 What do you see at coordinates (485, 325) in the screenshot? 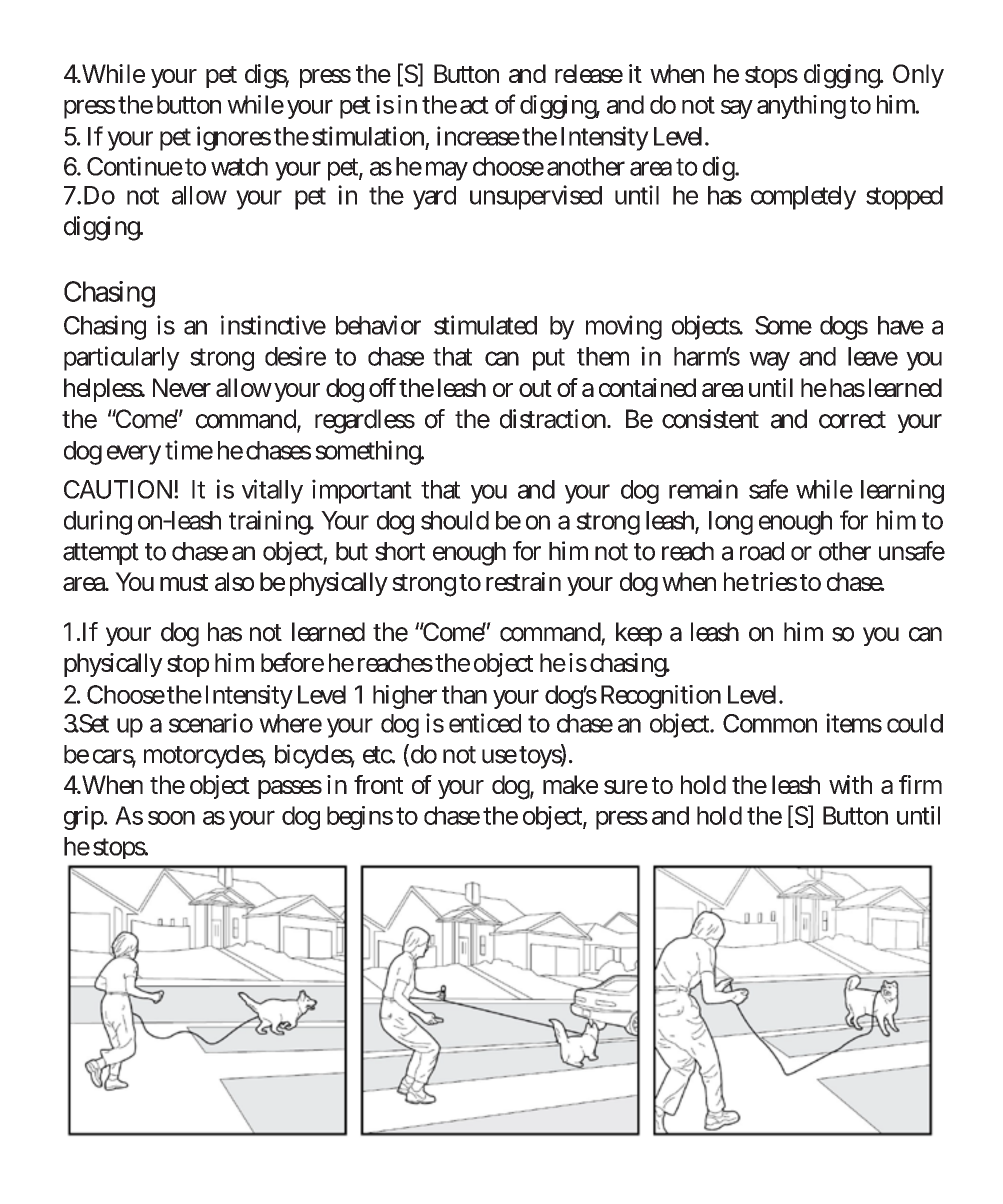
I see `stimulated` at bounding box center [485, 325].
